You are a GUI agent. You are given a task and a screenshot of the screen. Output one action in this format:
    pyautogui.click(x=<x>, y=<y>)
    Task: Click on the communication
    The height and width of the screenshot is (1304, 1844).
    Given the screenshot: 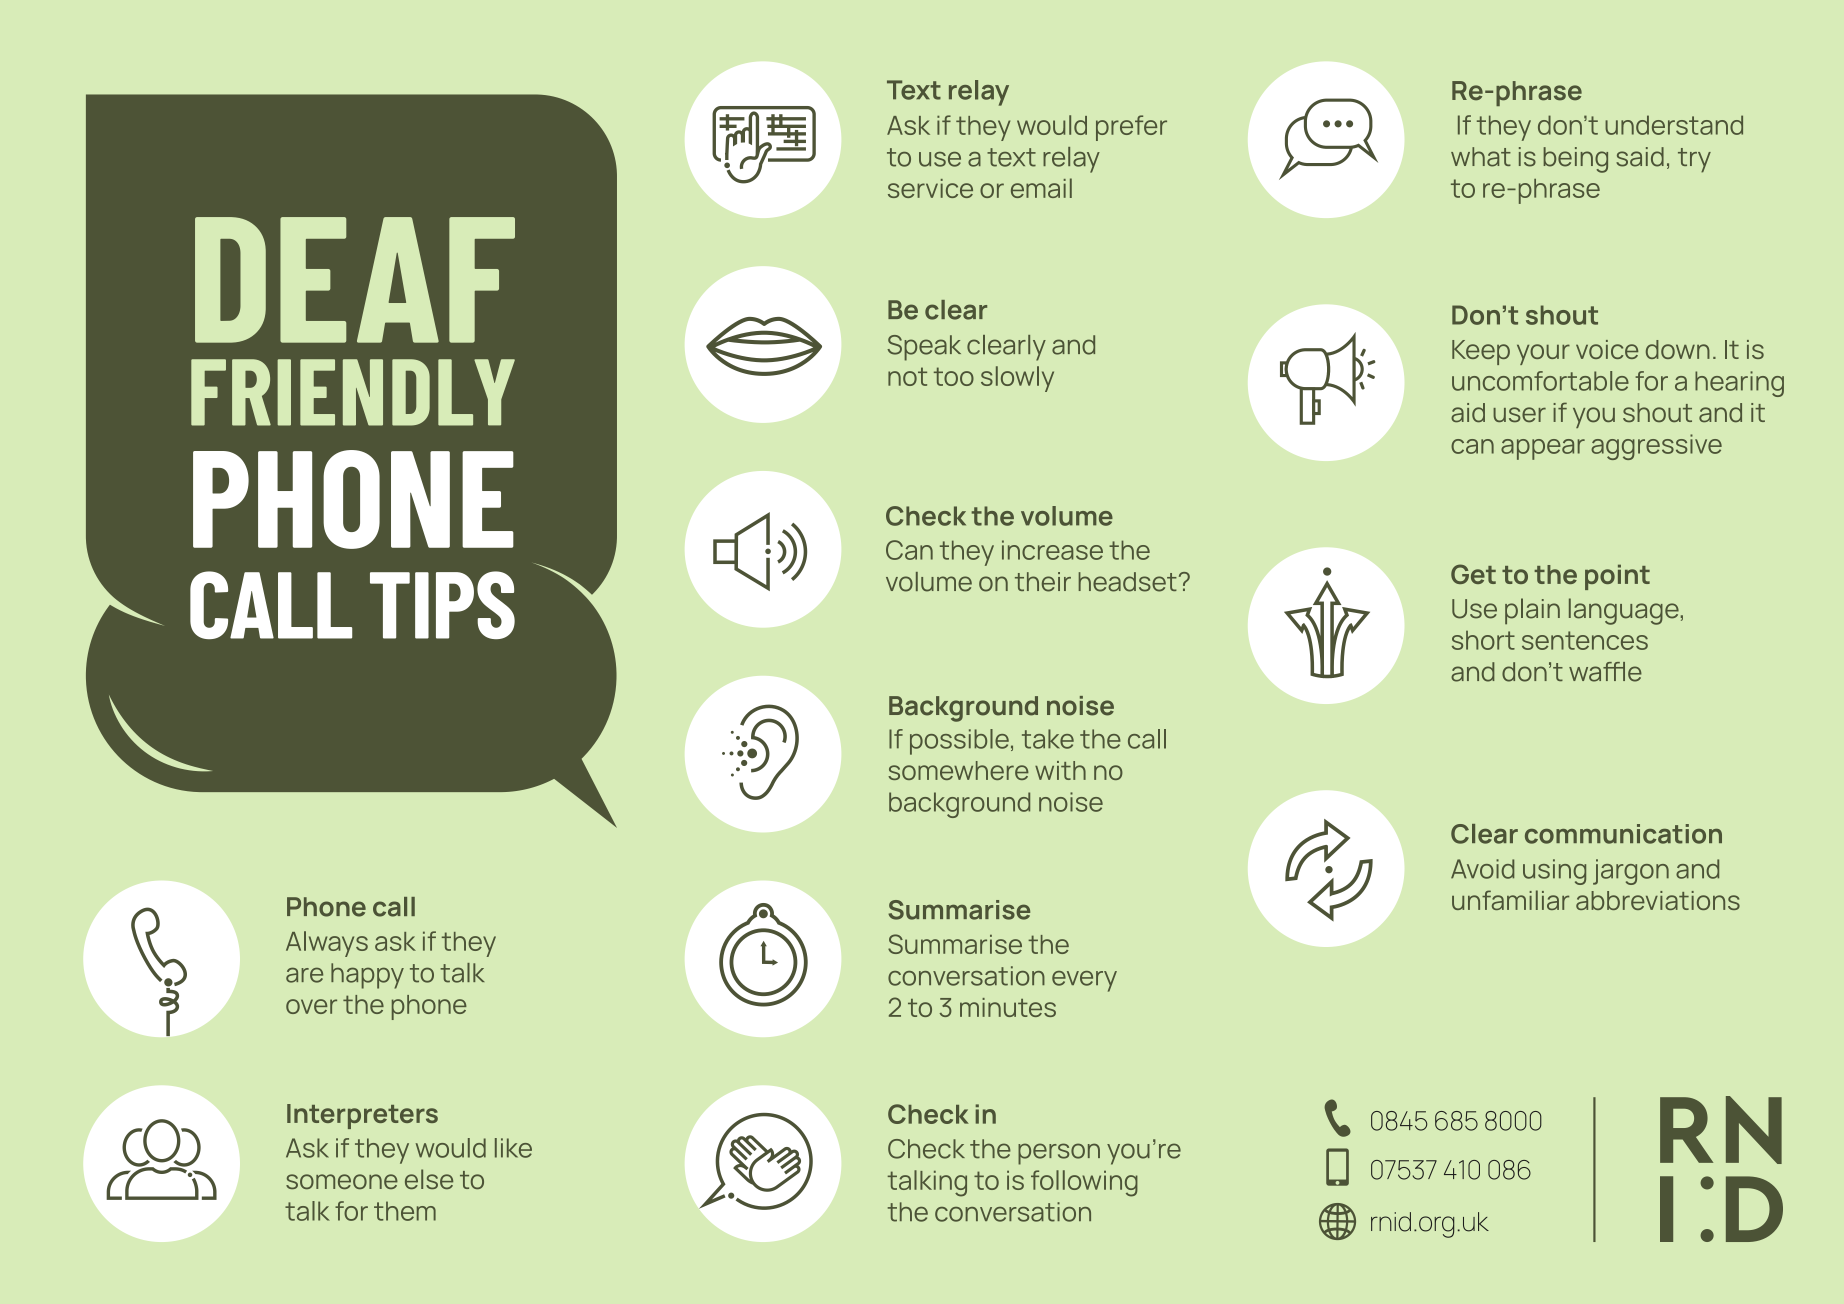 What is the action you would take?
    pyautogui.click(x=1623, y=834)
